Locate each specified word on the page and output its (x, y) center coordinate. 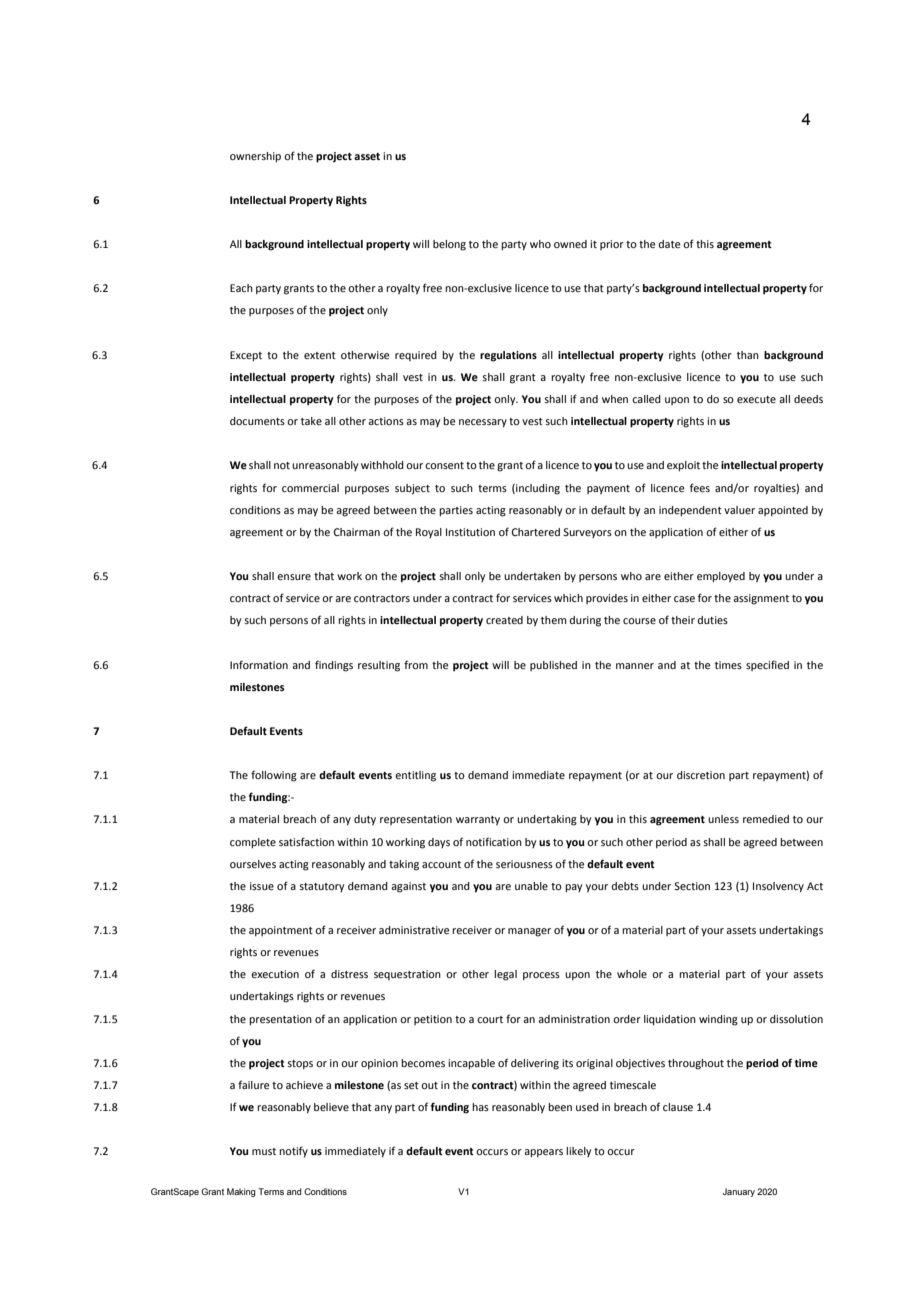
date (669, 244)
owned (570, 244)
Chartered (535, 532)
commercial (310, 488)
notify (293, 1152)
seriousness (524, 864)
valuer (739, 510)
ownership (255, 157)
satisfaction (306, 841)
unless (723, 819)
